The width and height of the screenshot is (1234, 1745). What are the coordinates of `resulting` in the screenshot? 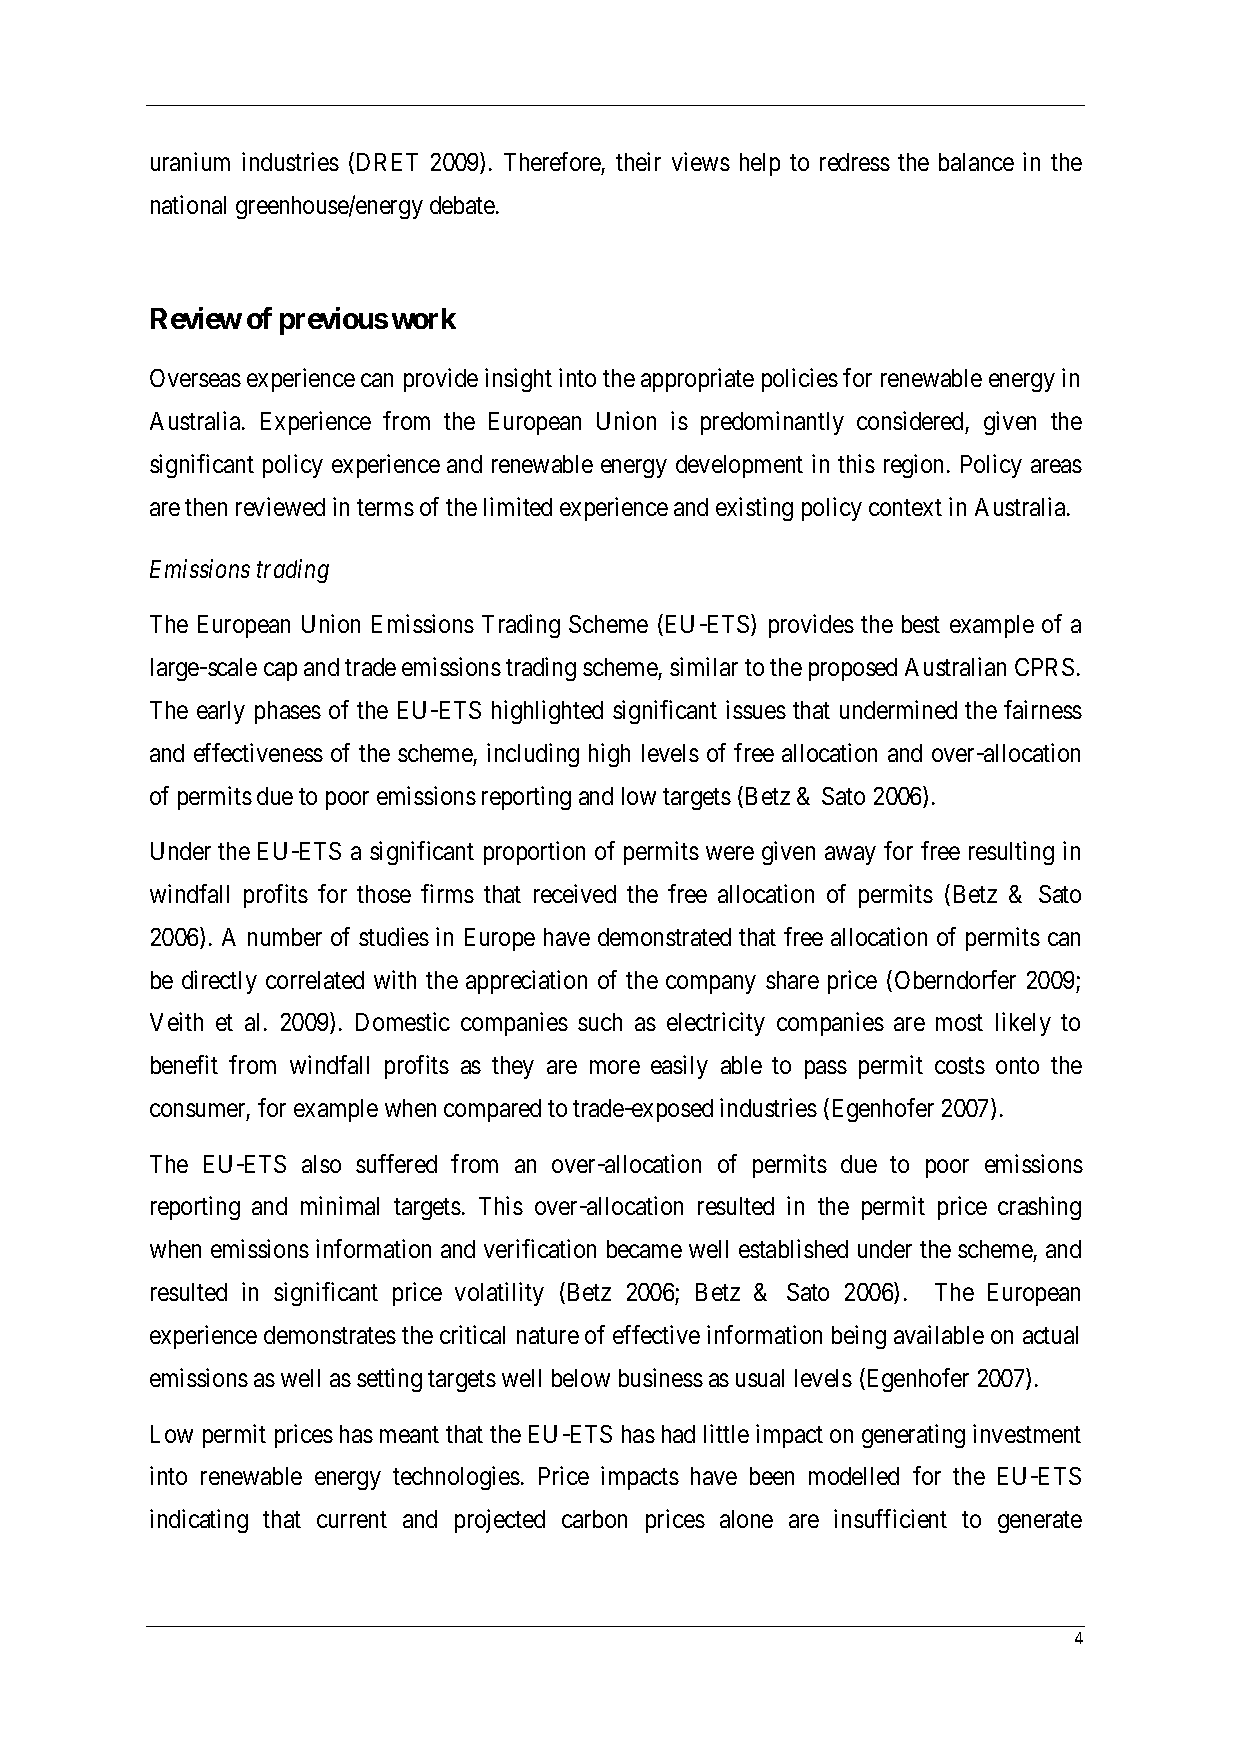 It's located at (1011, 853).
